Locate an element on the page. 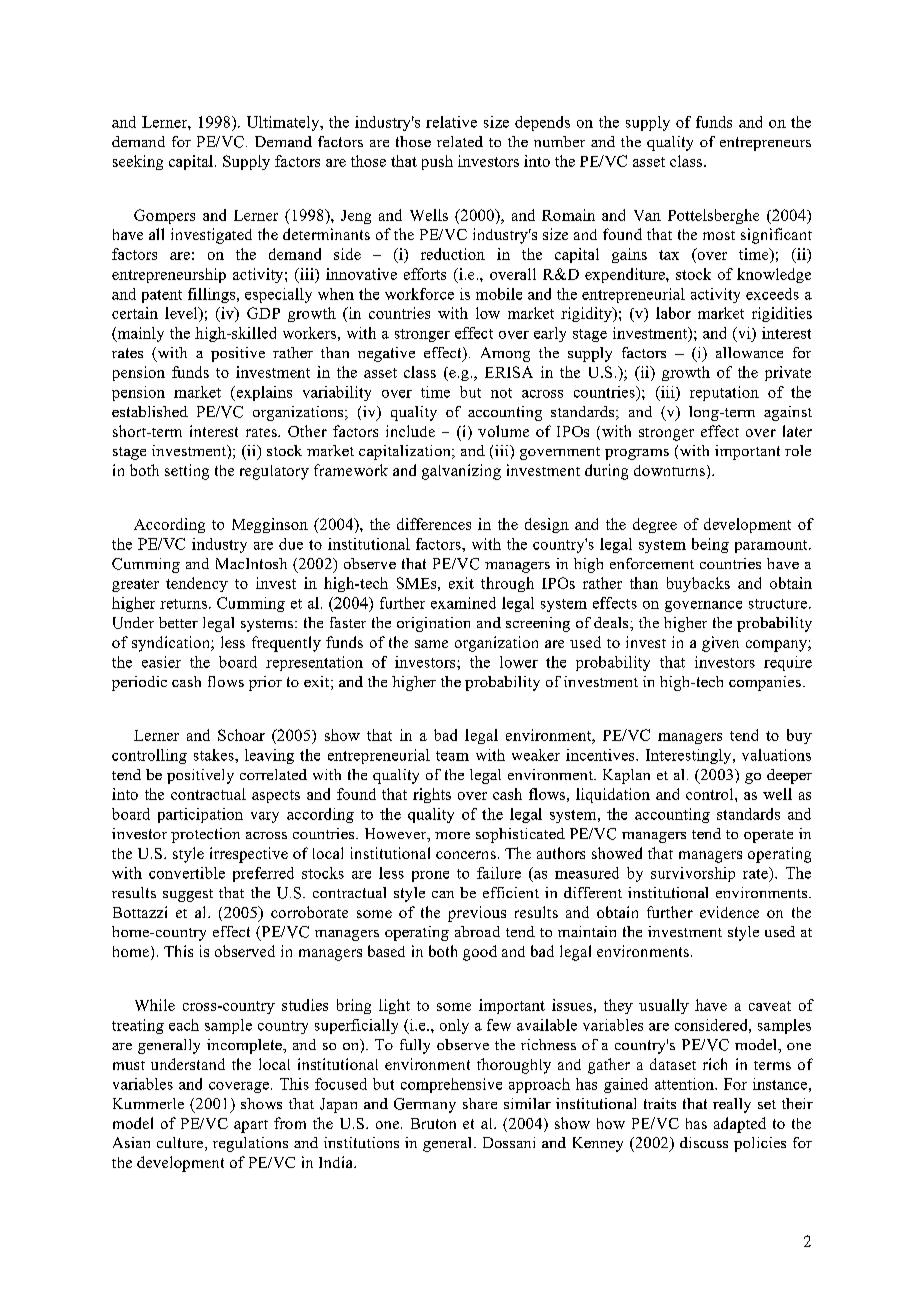 This page has width=924, height=1308. given is located at coordinates (720, 644).
